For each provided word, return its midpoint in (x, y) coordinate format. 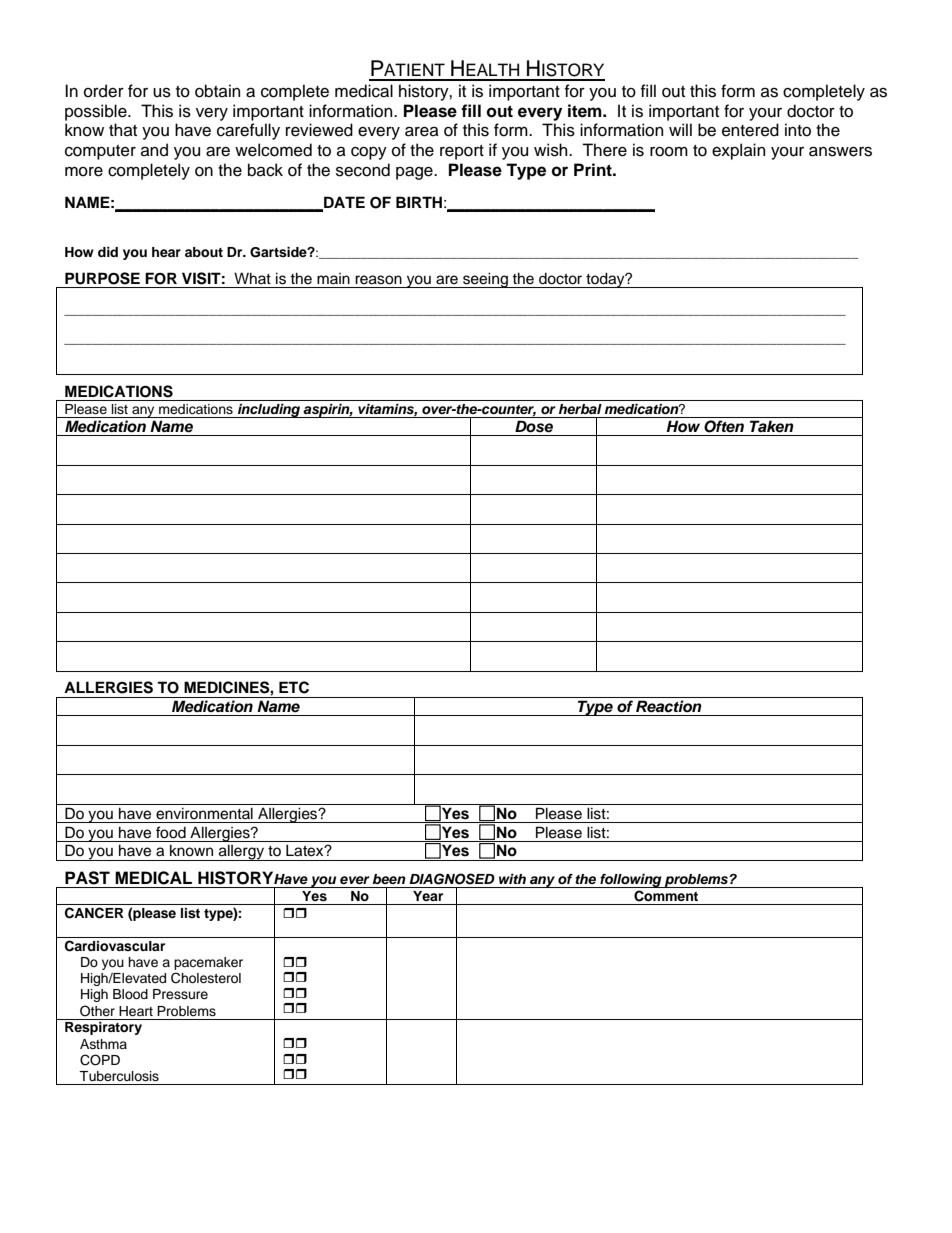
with (512, 879)
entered (750, 130)
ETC (294, 687)
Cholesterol (206, 978)
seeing (485, 280)
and (154, 150)
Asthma (103, 1044)
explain (738, 151)
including (269, 411)
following (631, 881)
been (389, 879)
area (422, 131)
